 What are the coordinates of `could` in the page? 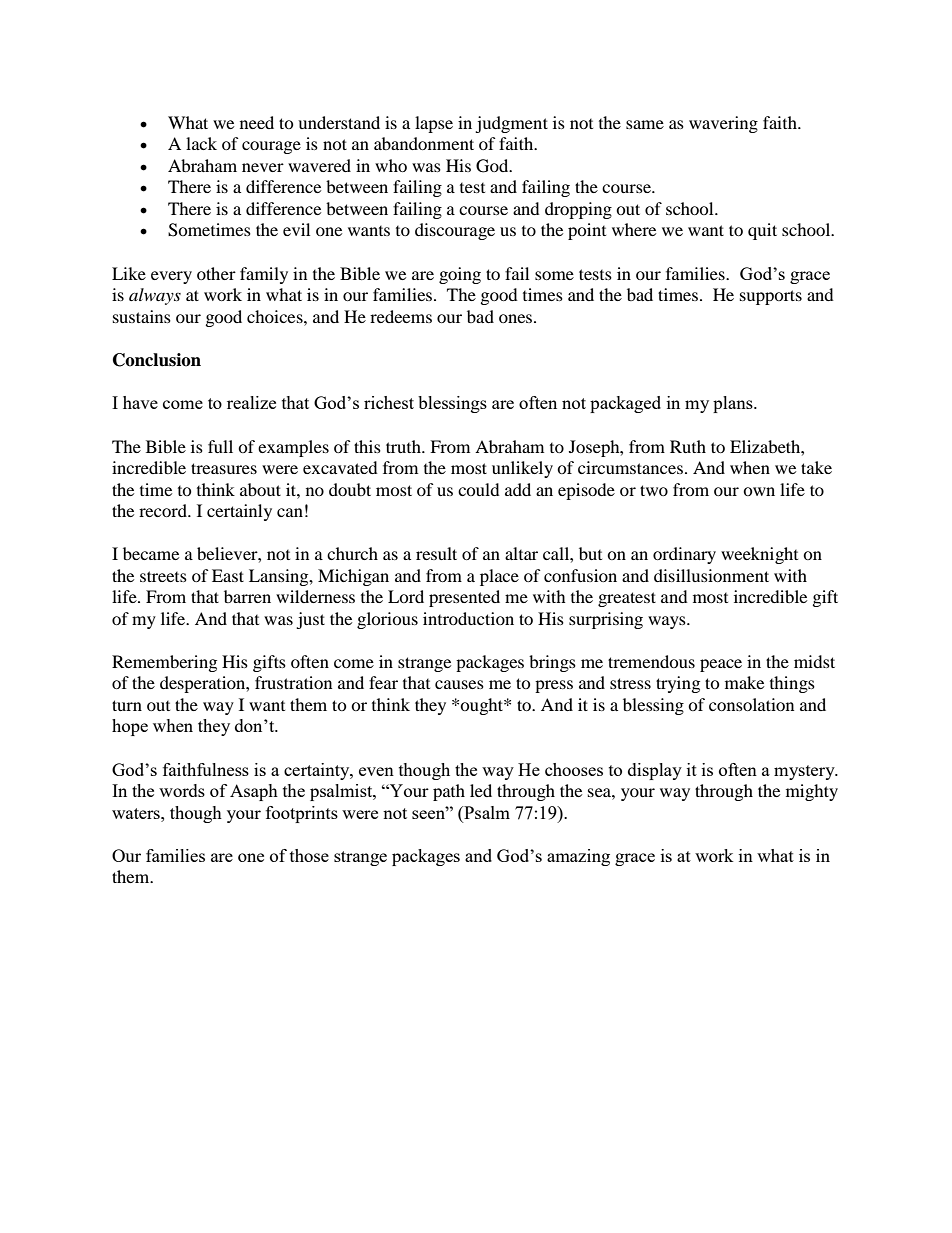 It's located at (479, 489).
